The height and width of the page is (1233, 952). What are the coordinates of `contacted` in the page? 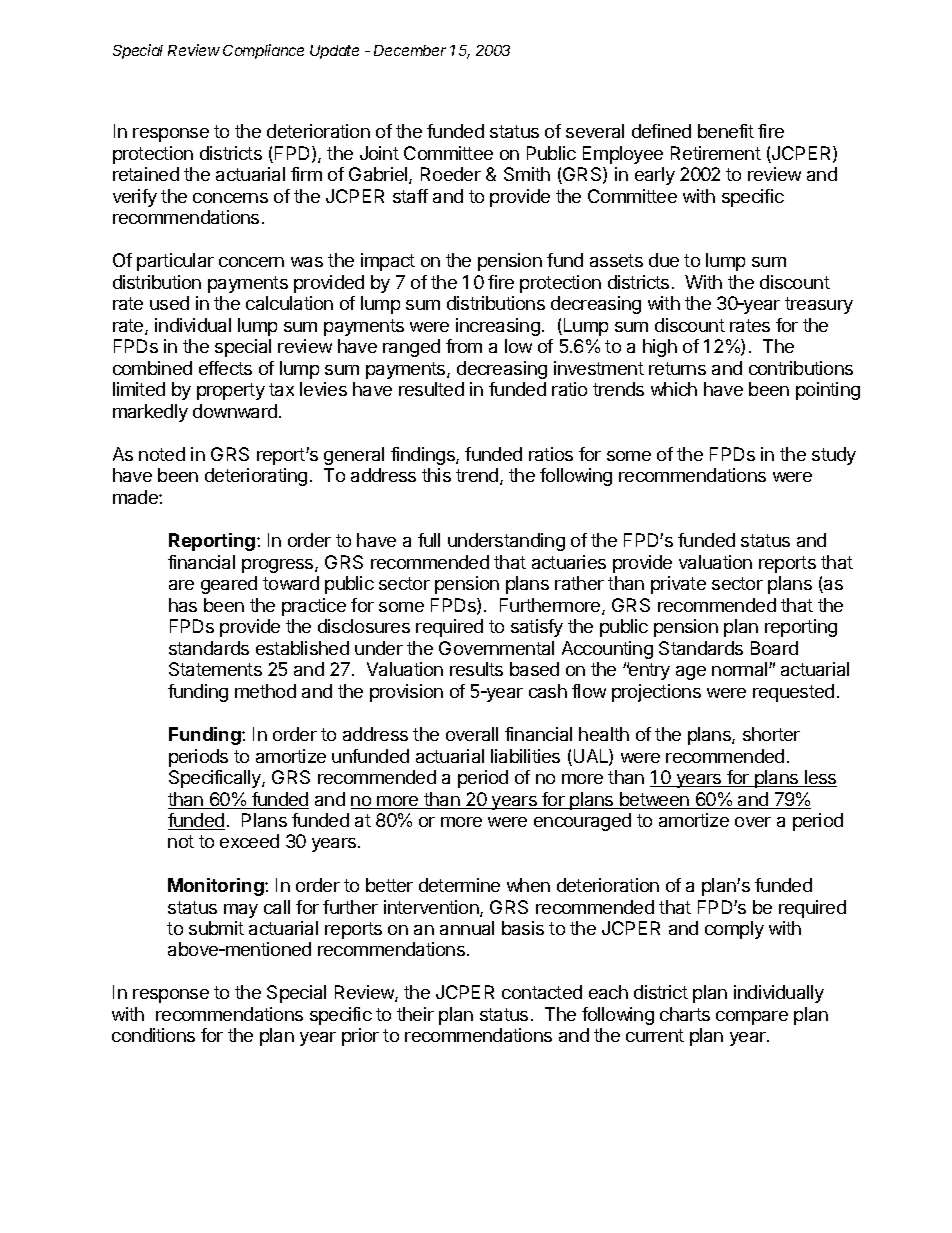 It's located at (542, 992).
